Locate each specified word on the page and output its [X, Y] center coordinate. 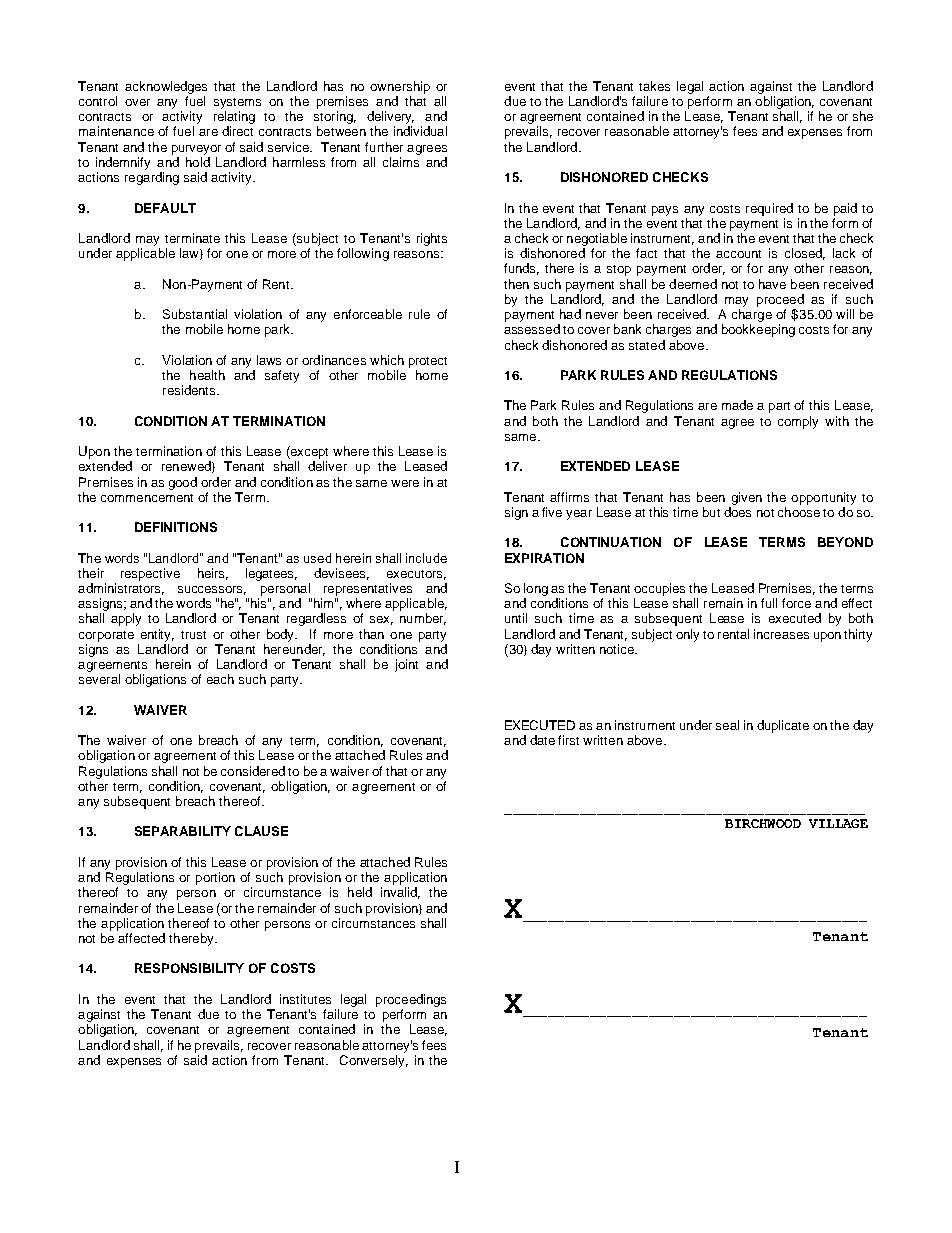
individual [420, 131]
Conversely [374, 1061]
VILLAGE [838, 823]
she [863, 116]
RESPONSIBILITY [189, 968]
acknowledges [166, 87]
